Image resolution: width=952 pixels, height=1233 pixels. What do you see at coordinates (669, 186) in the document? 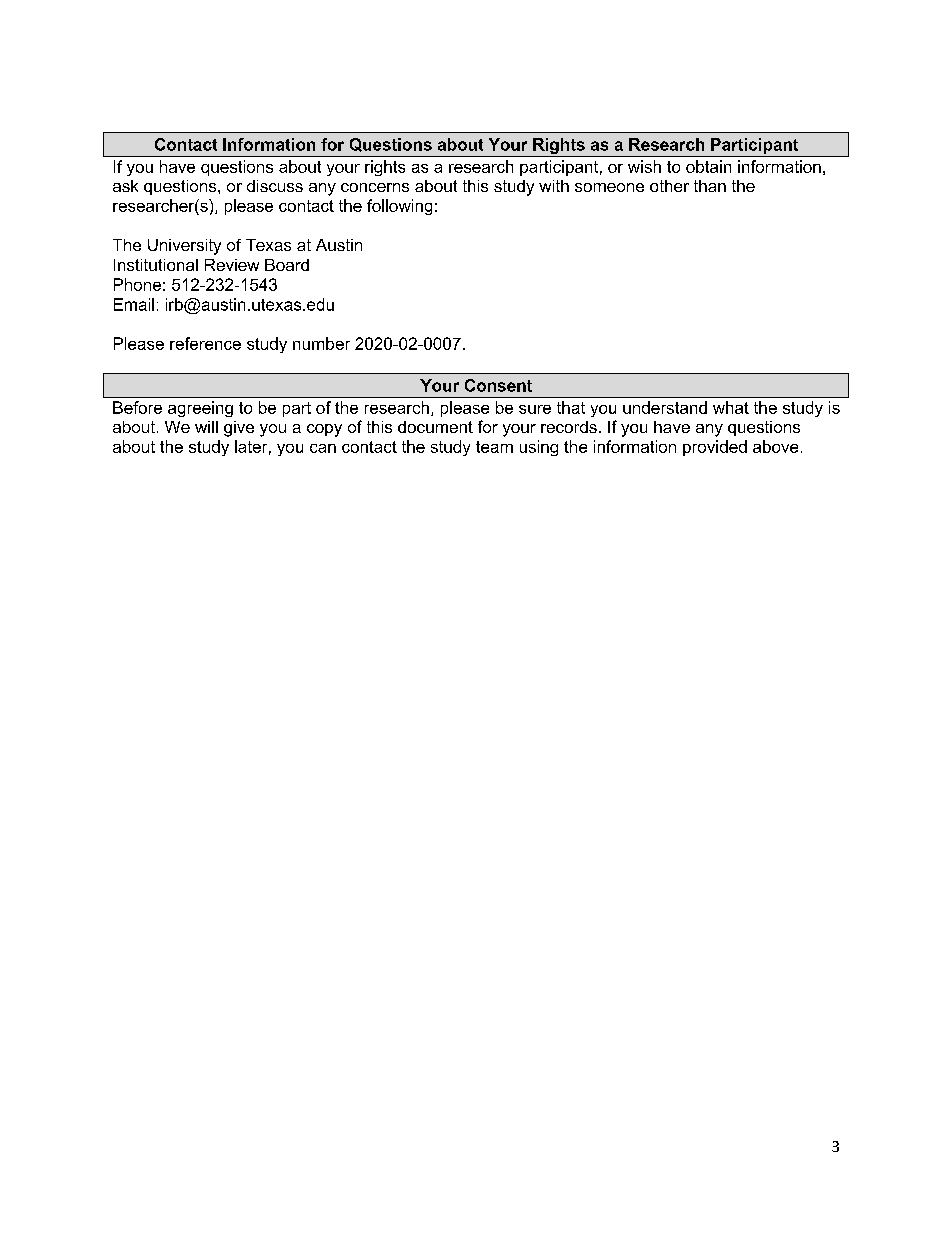
I see `other` at bounding box center [669, 186].
